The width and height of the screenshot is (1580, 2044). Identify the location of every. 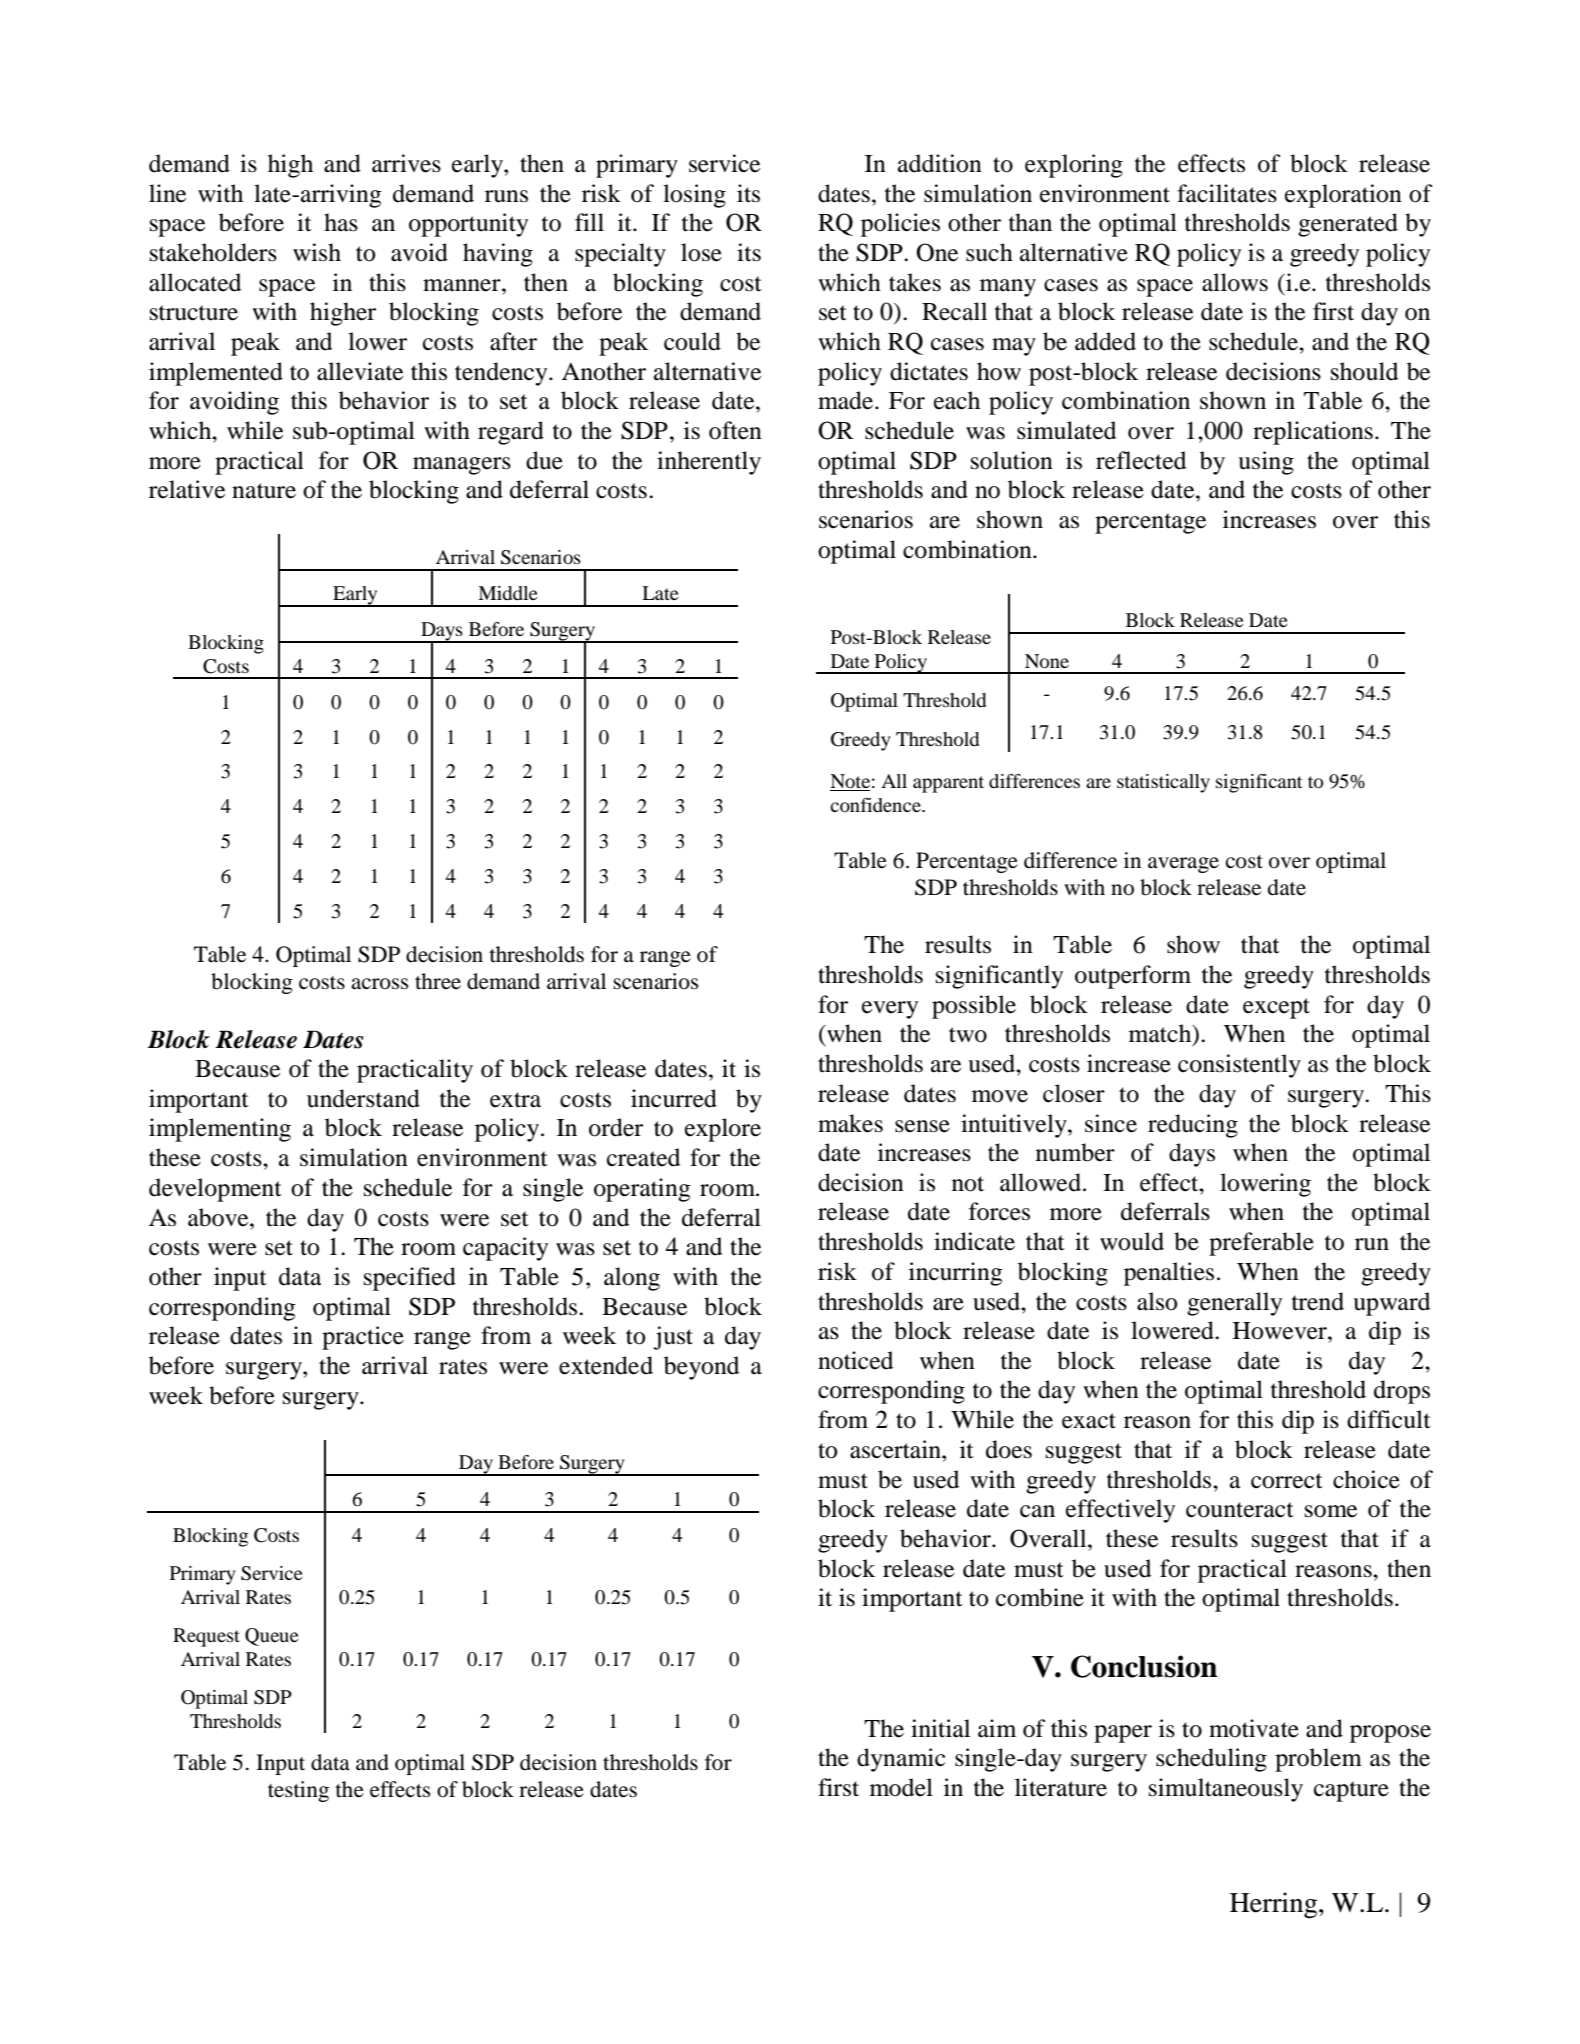
(890, 1010).
